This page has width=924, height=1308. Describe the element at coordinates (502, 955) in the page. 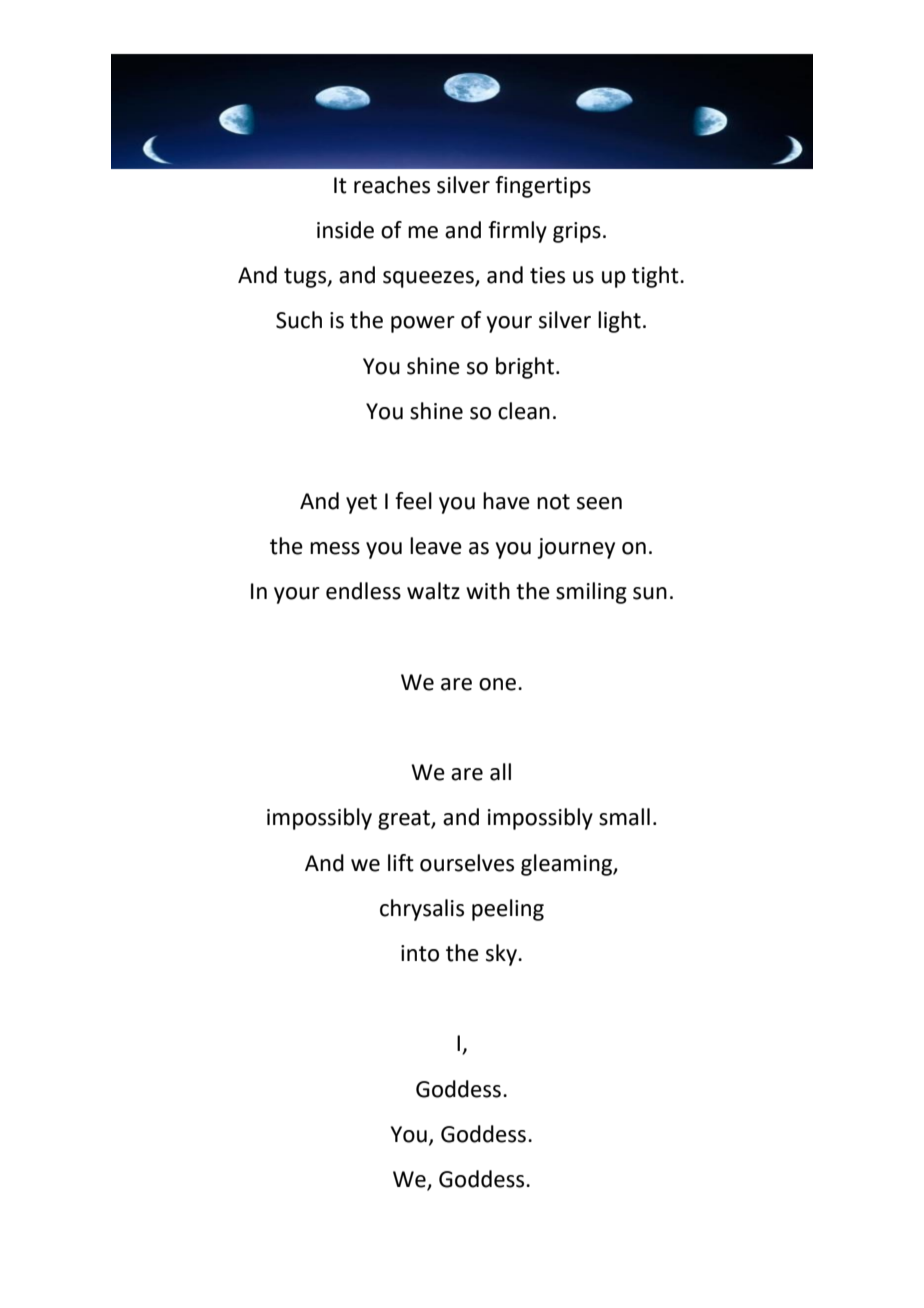

I see `sky` at that location.
